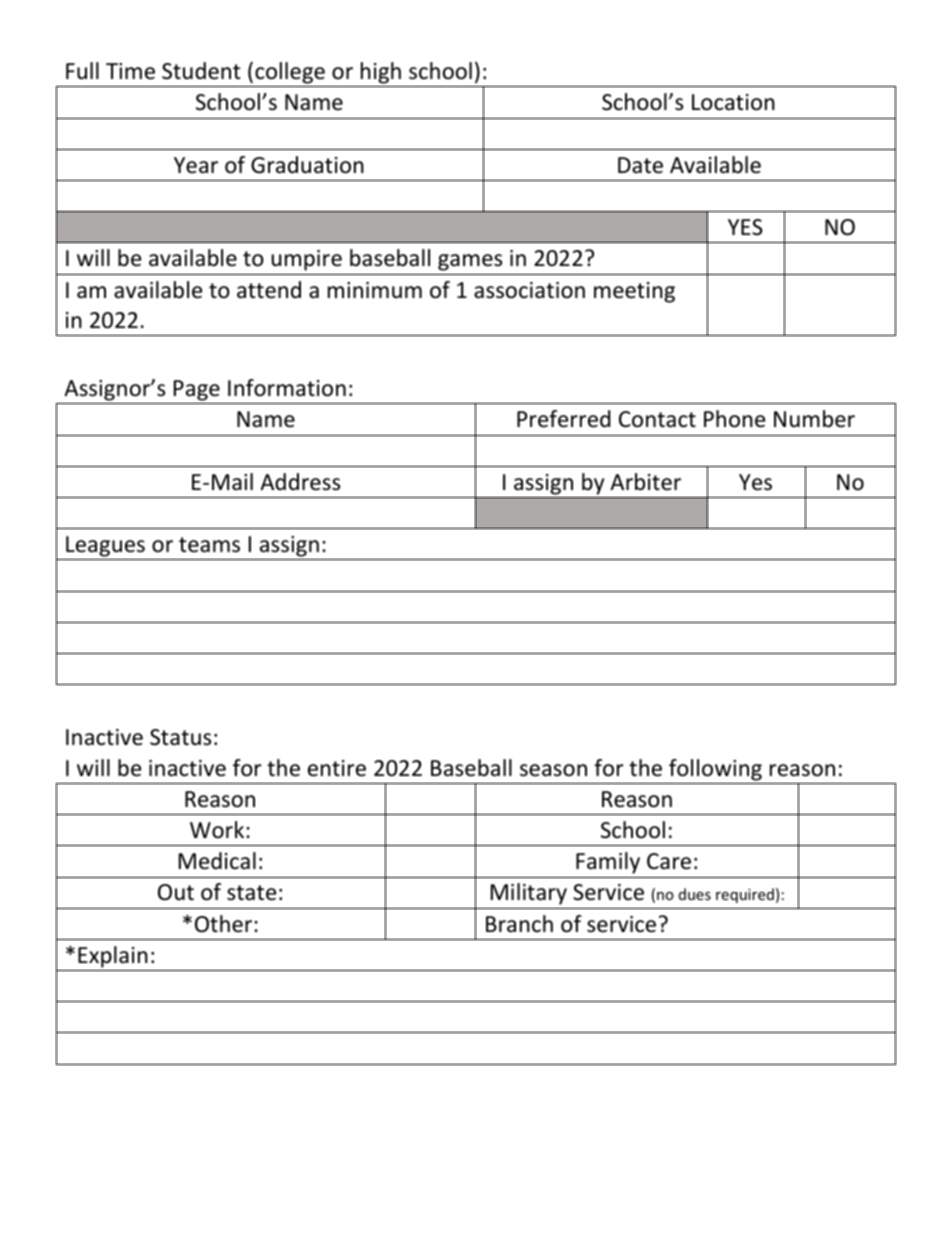 The width and height of the screenshot is (952, 1233). What do you see at coordinates (201, 71) in the screenshot?
I see `Student` at bounding box center [201, 71].
